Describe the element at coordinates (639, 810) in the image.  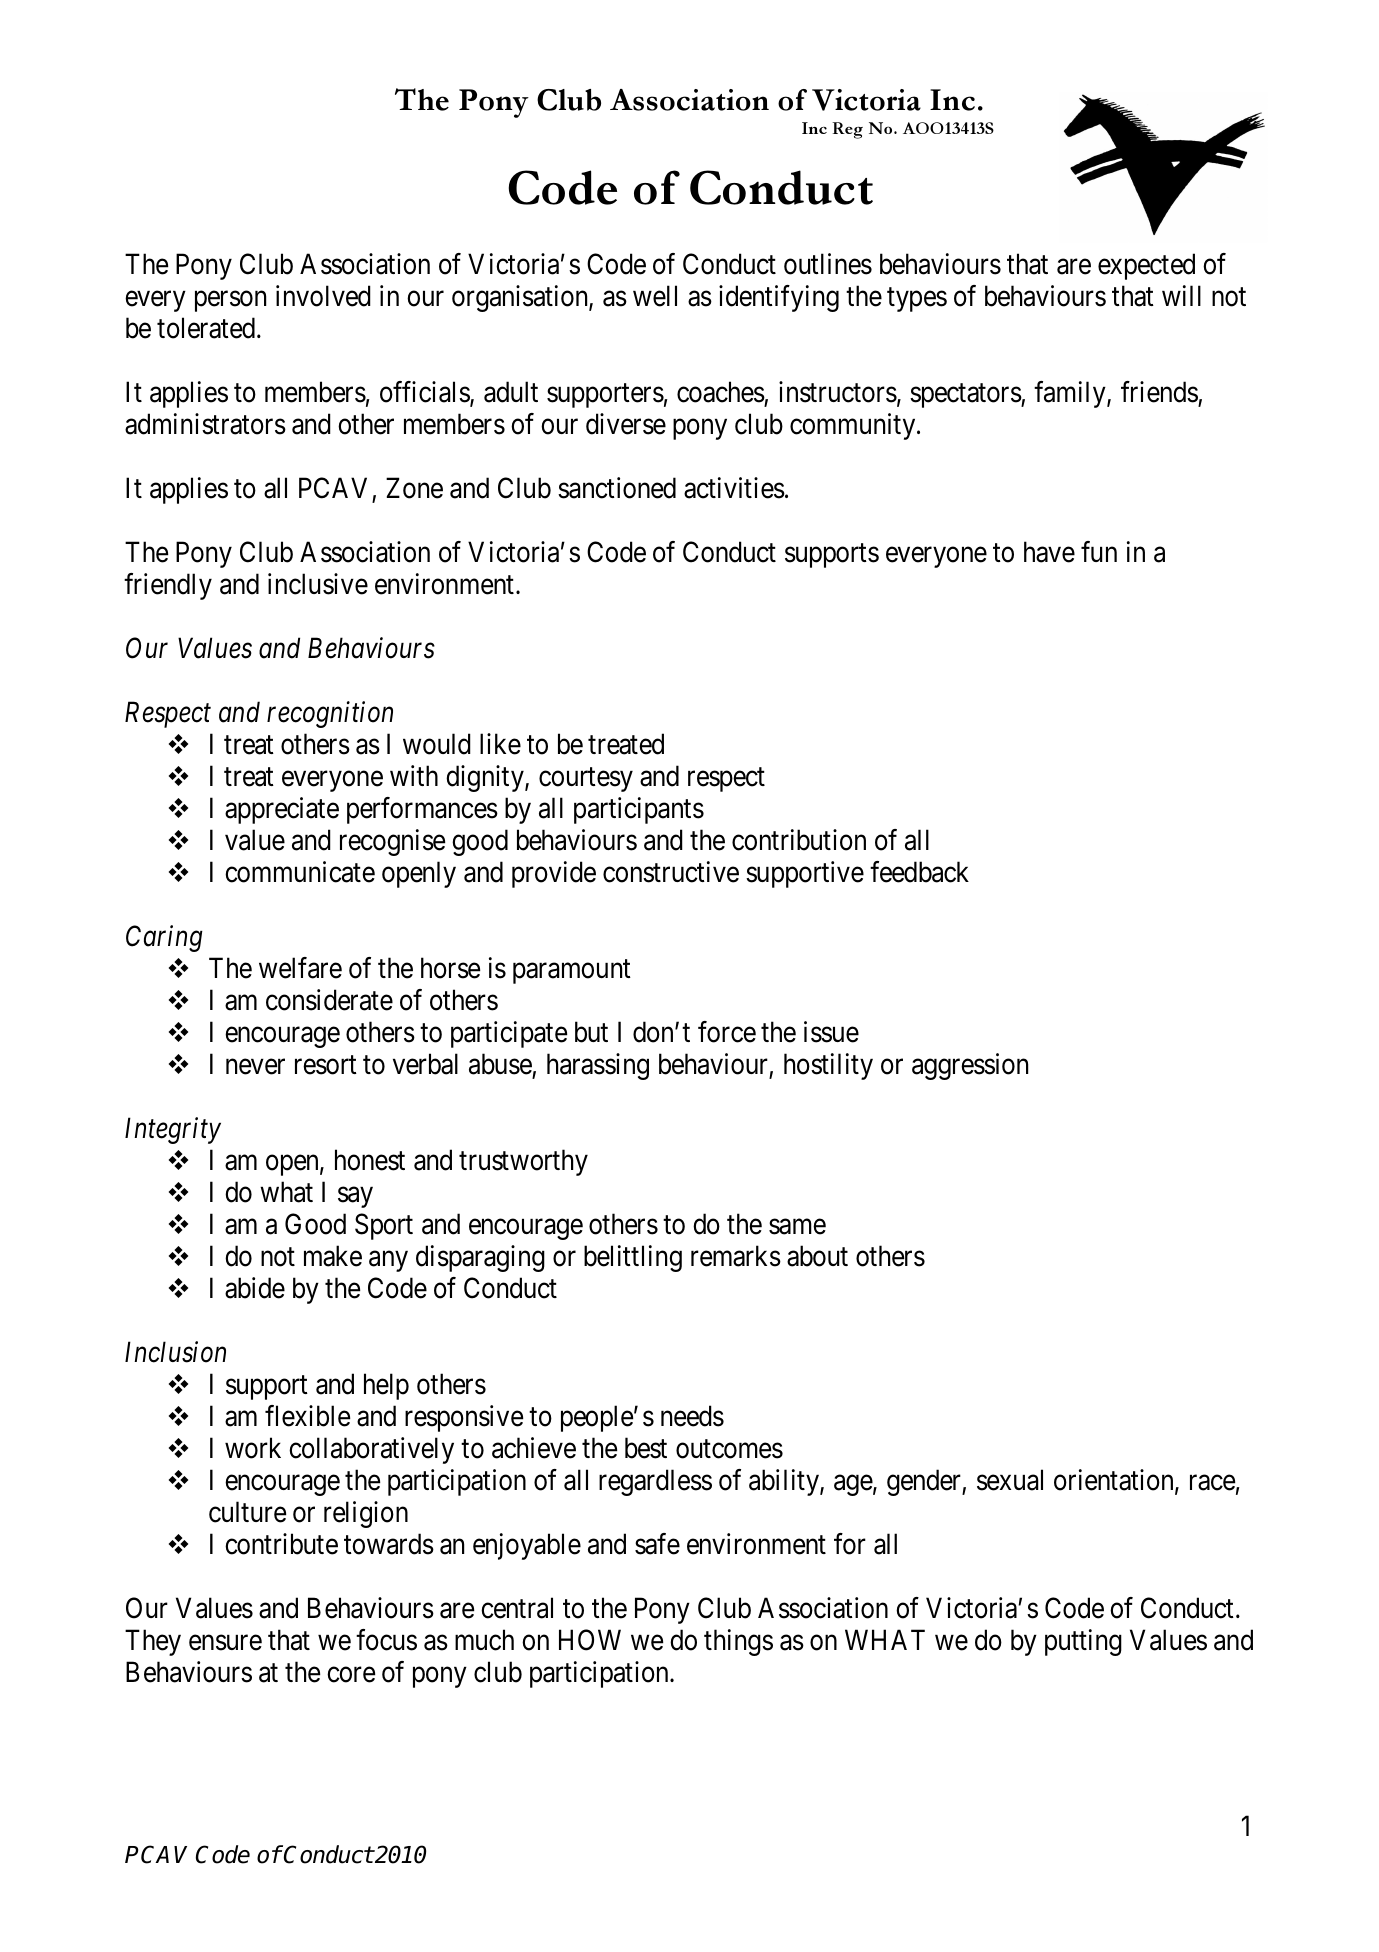
I see `participants` at that location.
